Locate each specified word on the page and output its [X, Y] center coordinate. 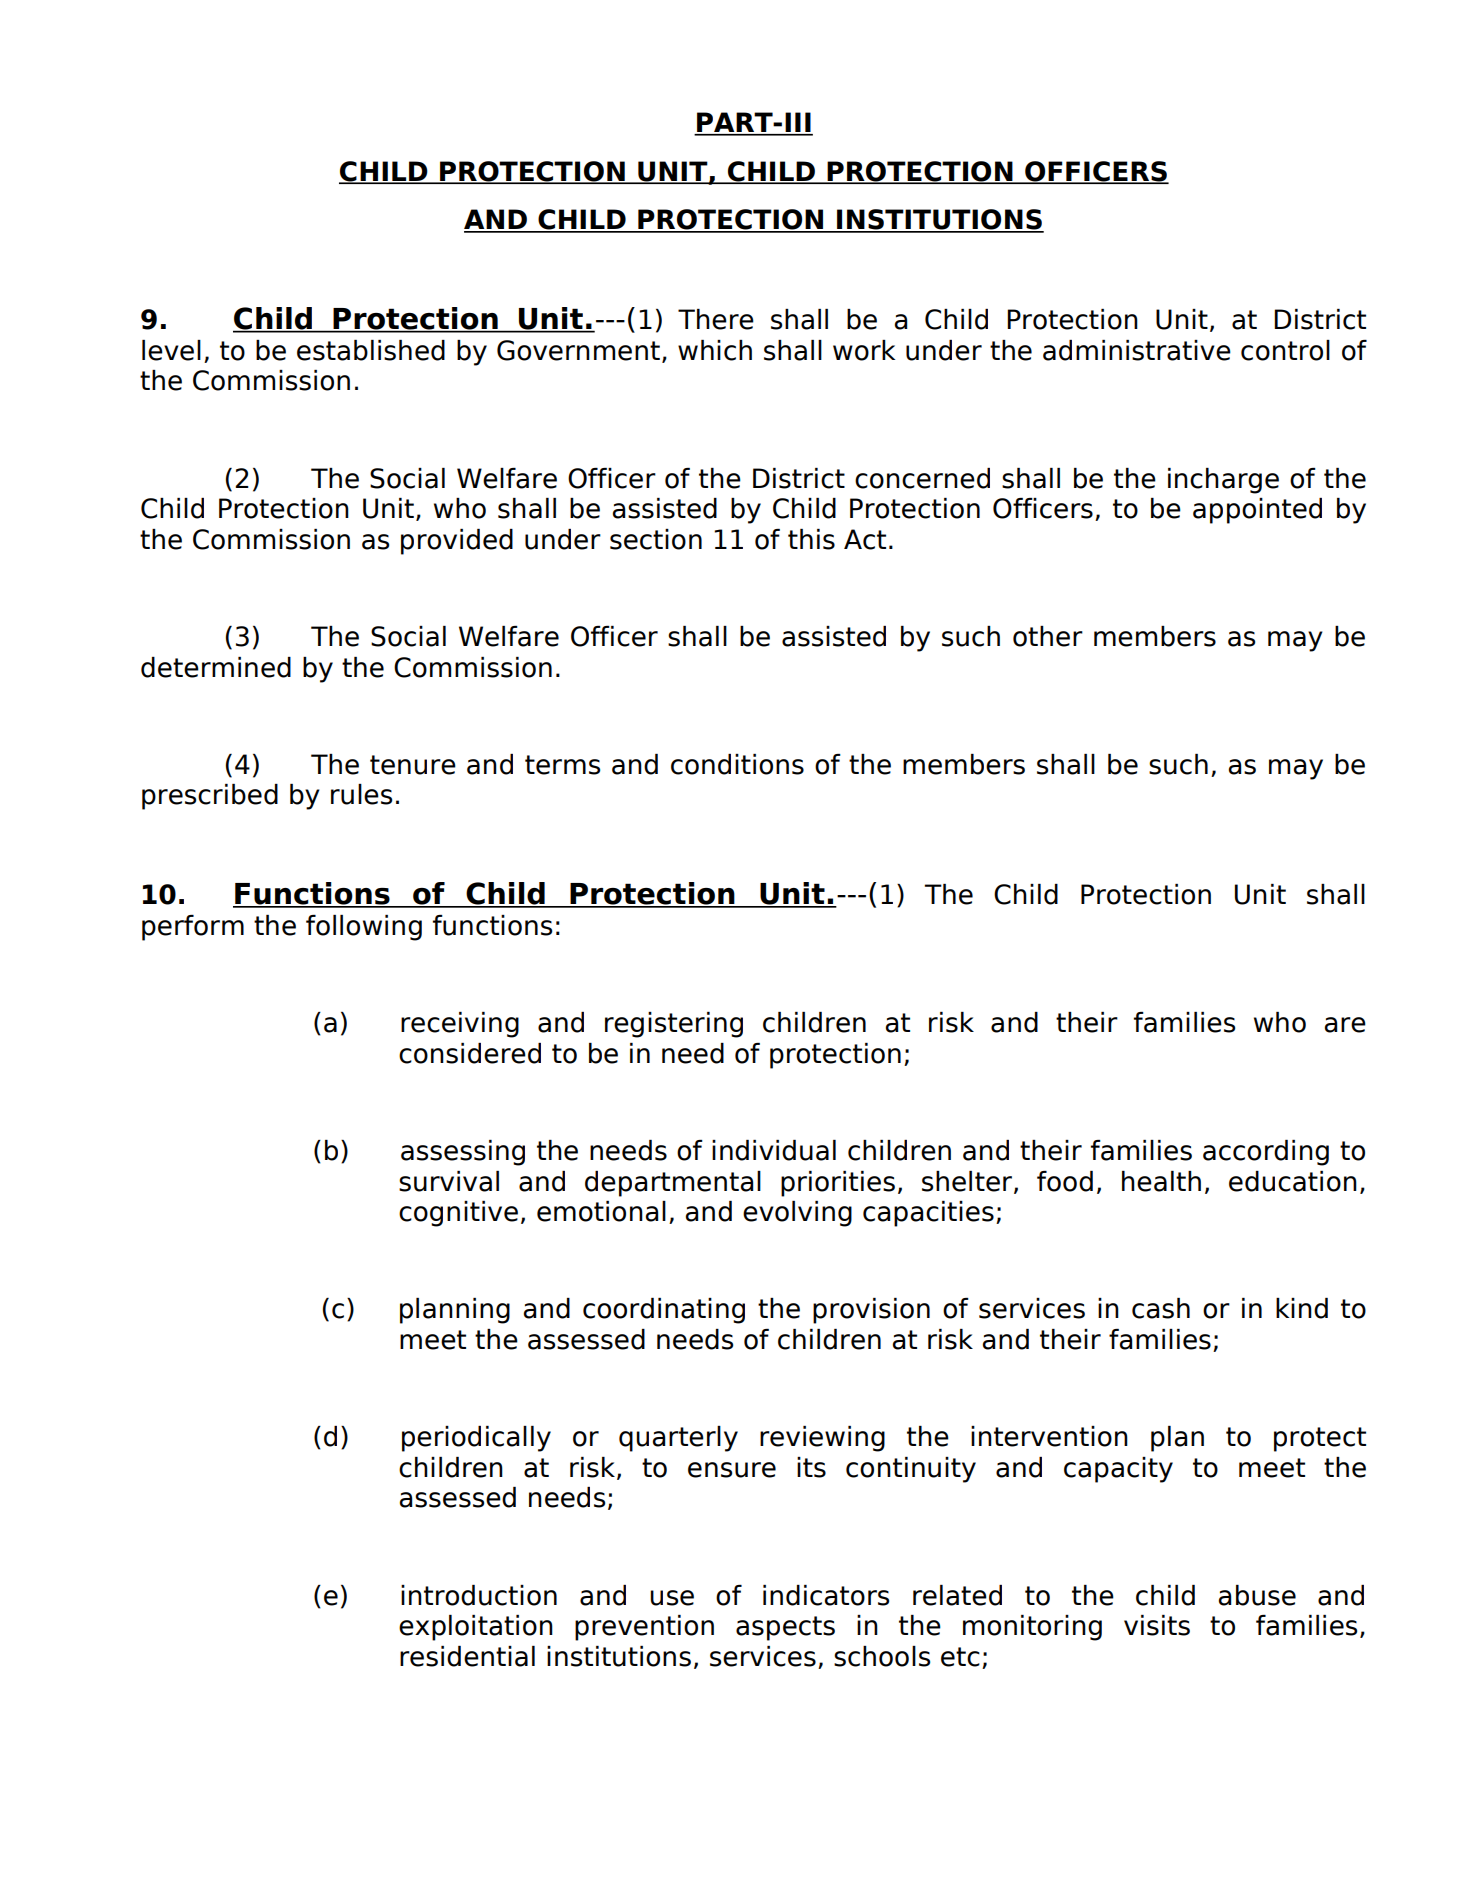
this [811, 539]
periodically [476, 1439]
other [1048, 636]
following [364, 928]
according [1266, 1153]
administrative [1137, 350]
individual [774, 1150]
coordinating [664, 1311]
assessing [463, 1153]
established [371, 350]
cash [1161, 1308]
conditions [737, 764]
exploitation [476, 1628]
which [715, 350]
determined [216, 667]
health [1161, 1181]
